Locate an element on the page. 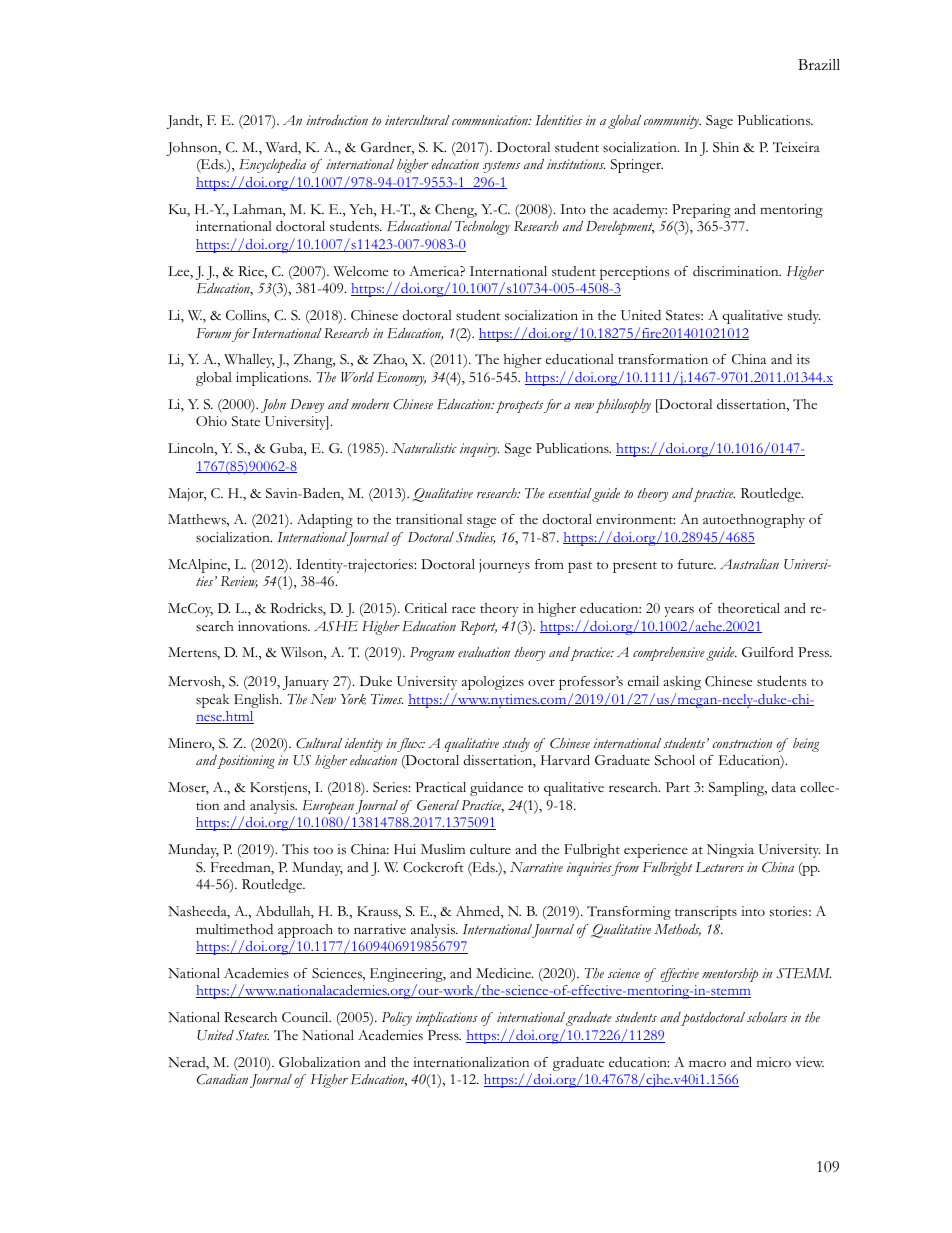  inquiry is located at coordinates (479, 450).
